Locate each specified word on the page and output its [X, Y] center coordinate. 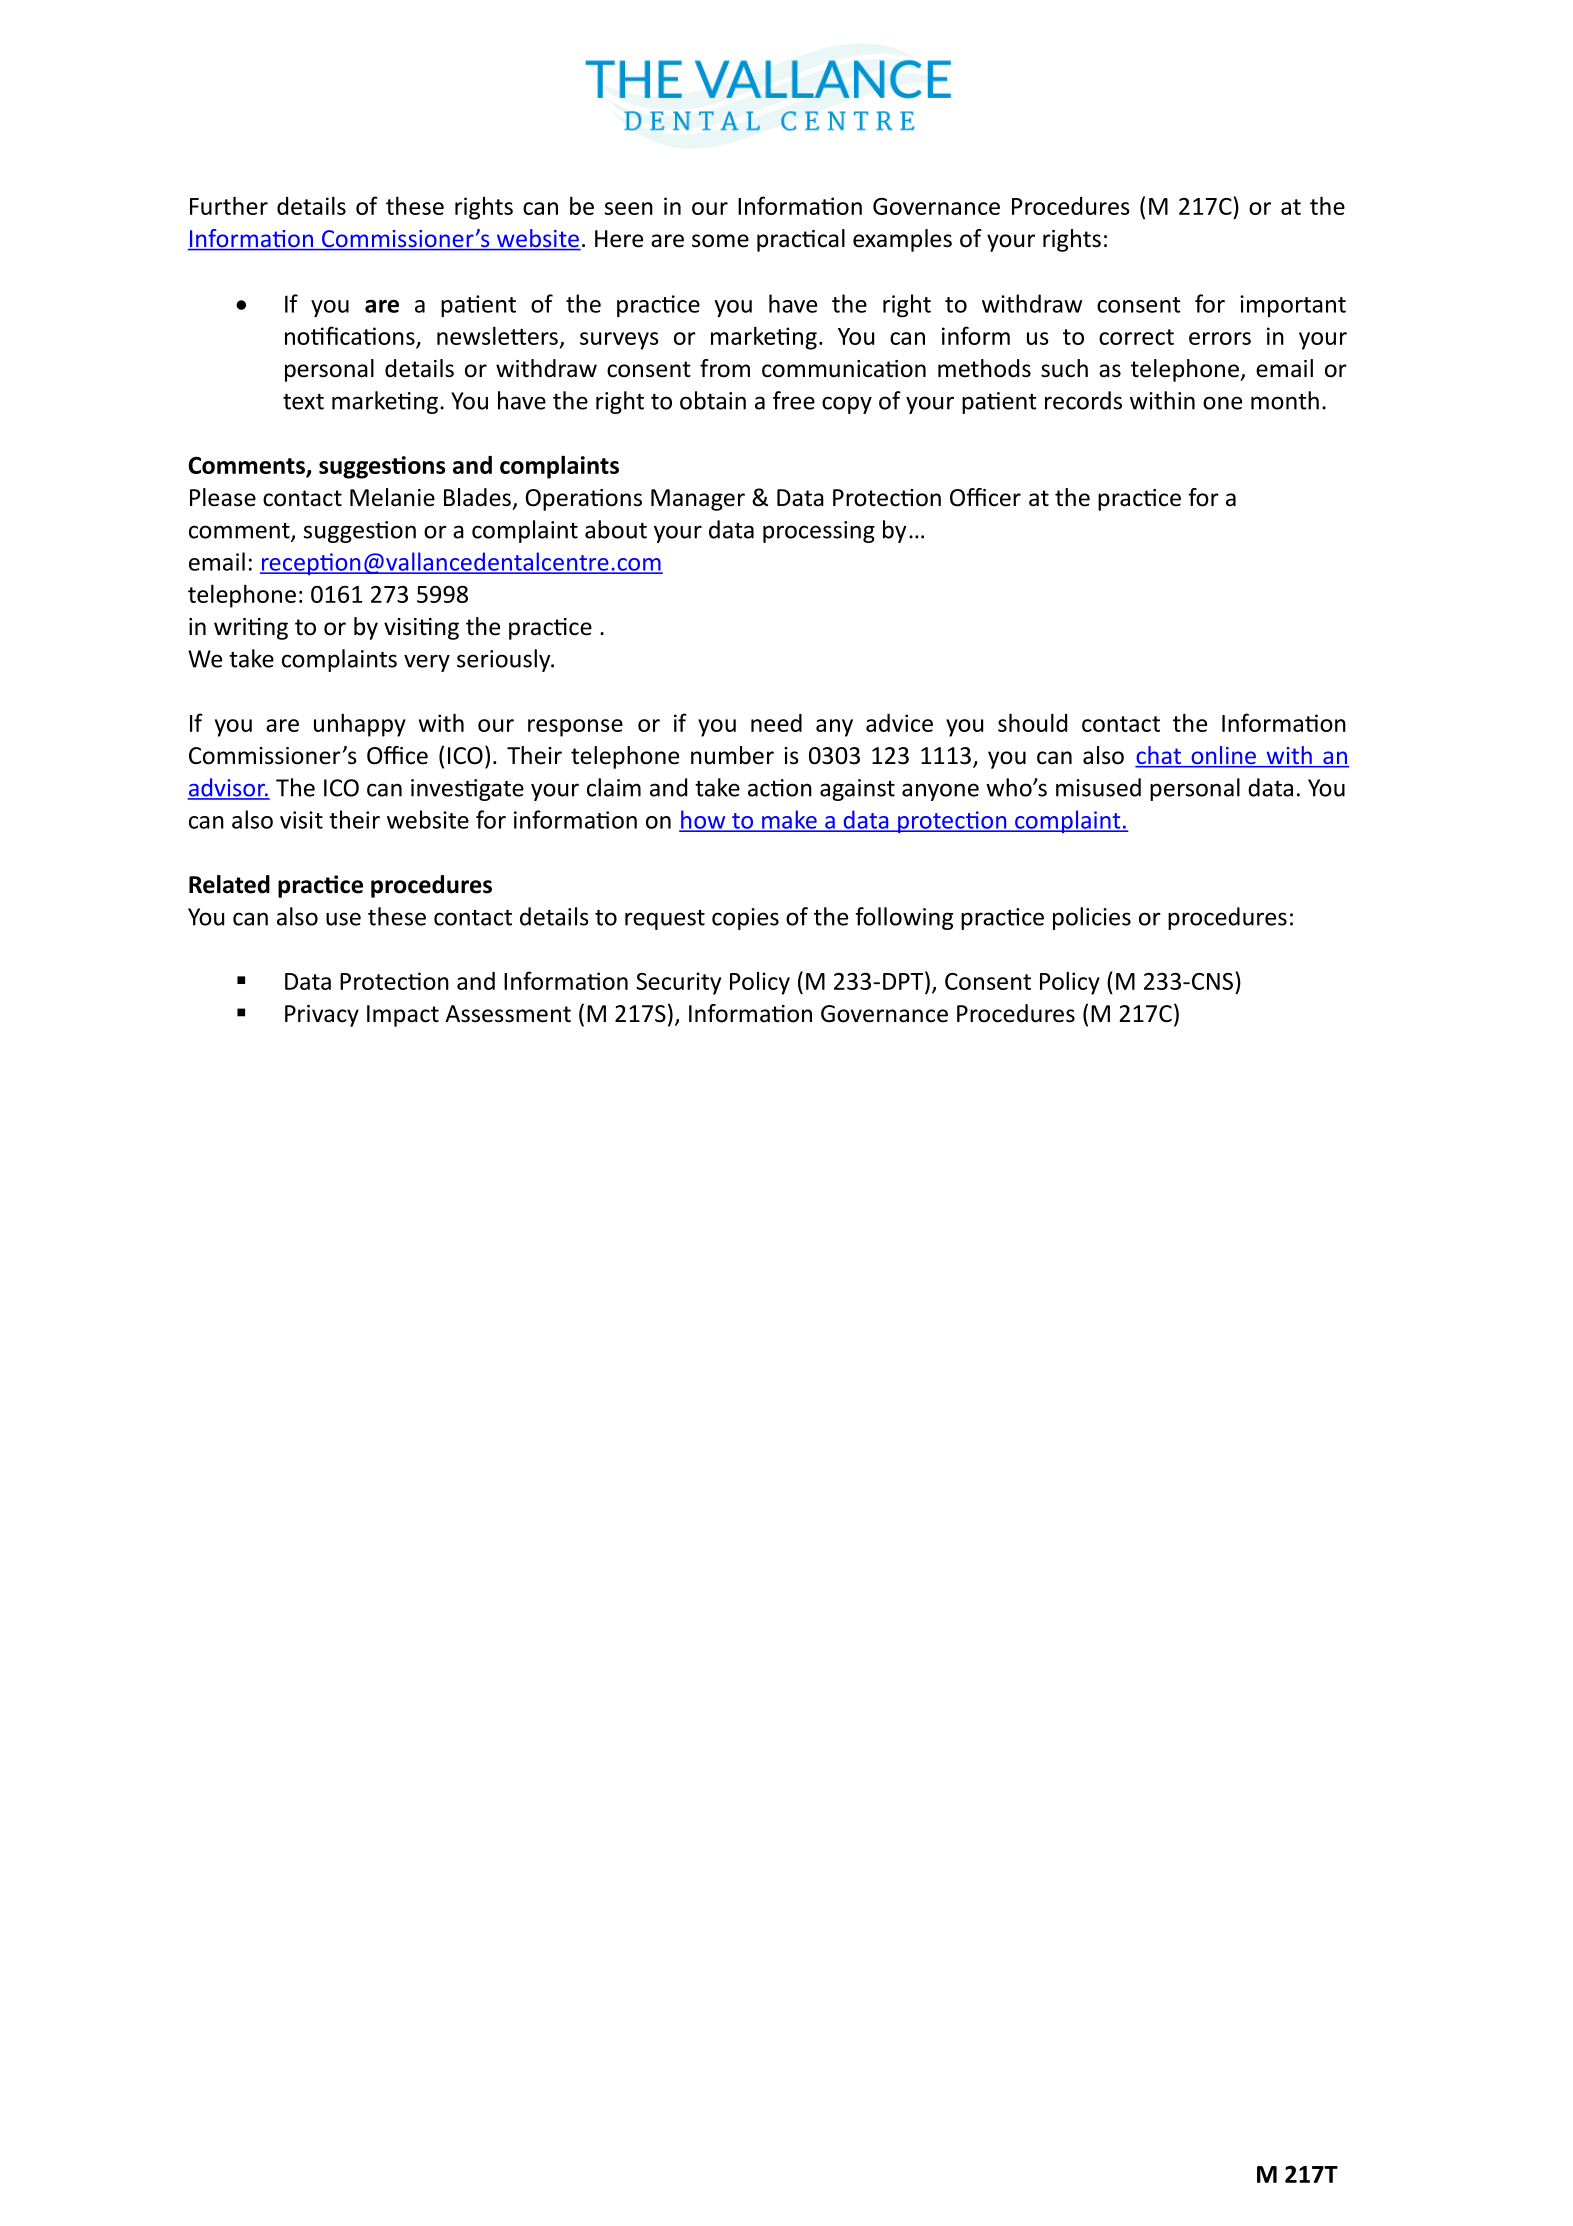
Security [678, 983]
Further [229, 205]
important [1293, 306]
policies [1092, 918]
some [720, 241]
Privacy [322, 1016]
